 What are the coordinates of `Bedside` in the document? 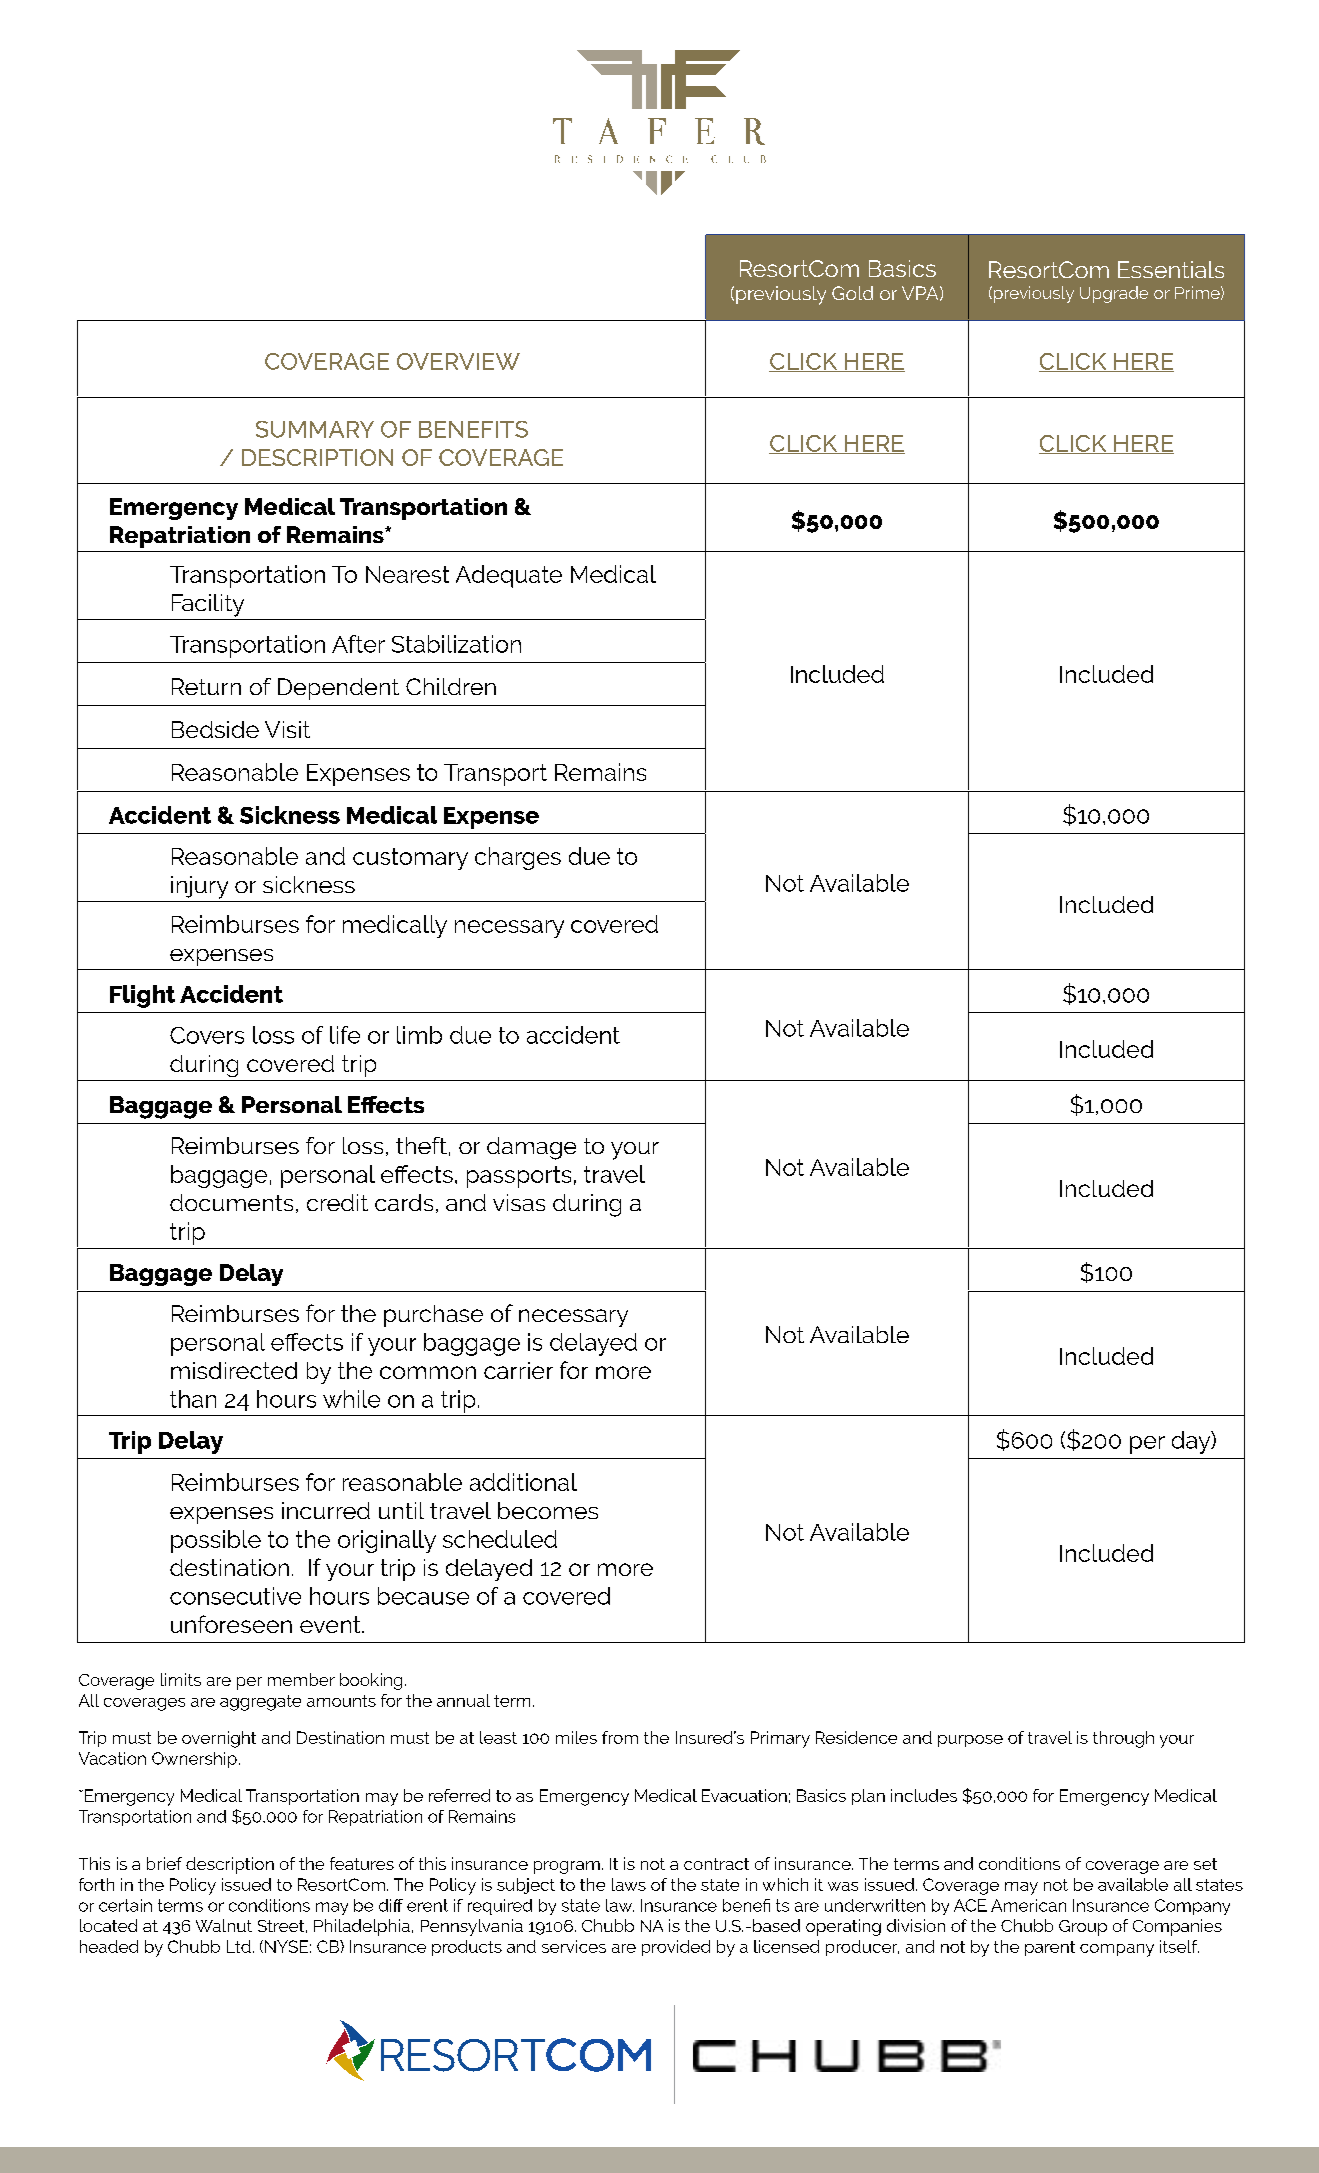 It's located at (215, 729).
